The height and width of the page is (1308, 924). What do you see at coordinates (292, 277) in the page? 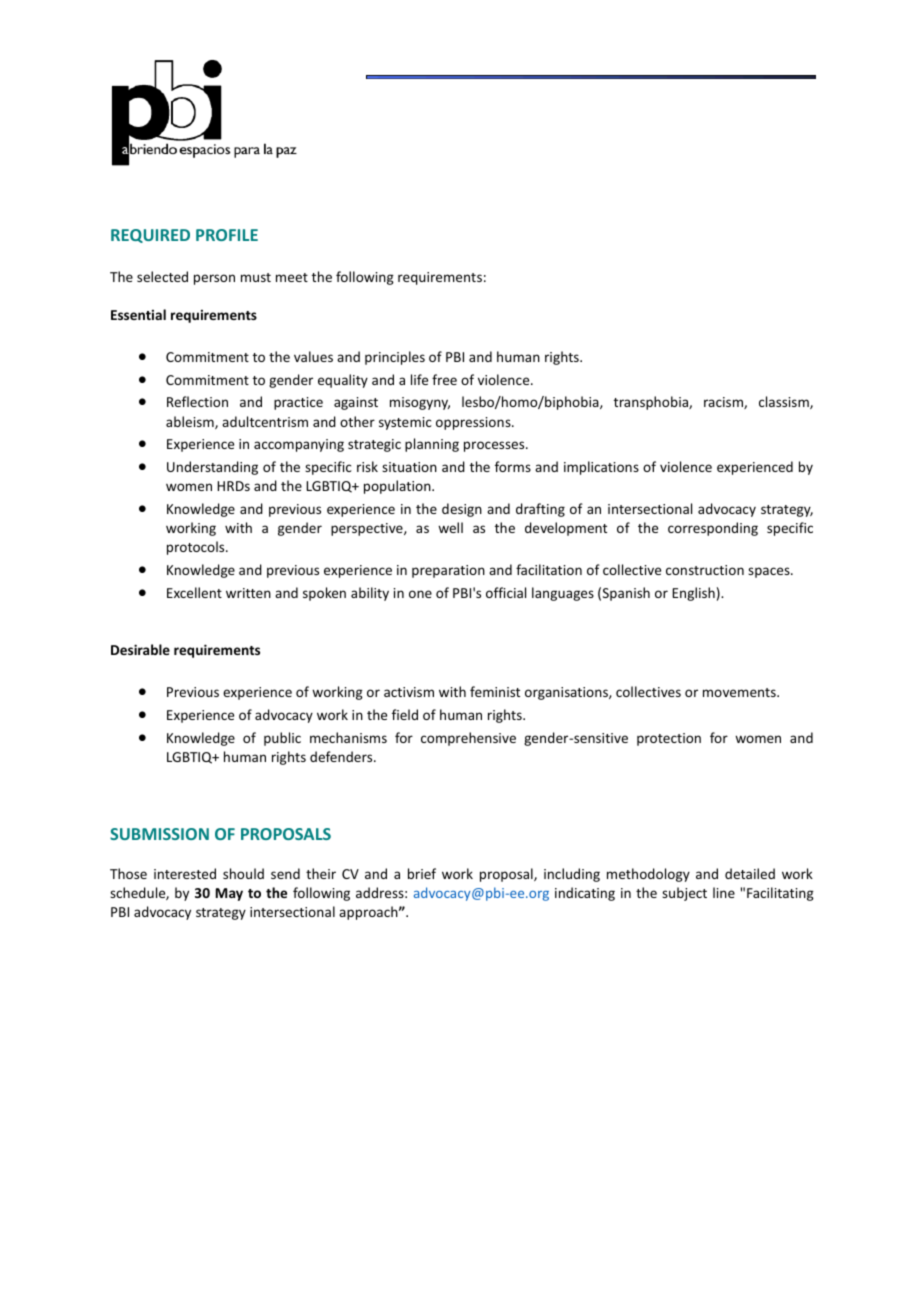
I see `meet` at bounding box center [292, 277].
